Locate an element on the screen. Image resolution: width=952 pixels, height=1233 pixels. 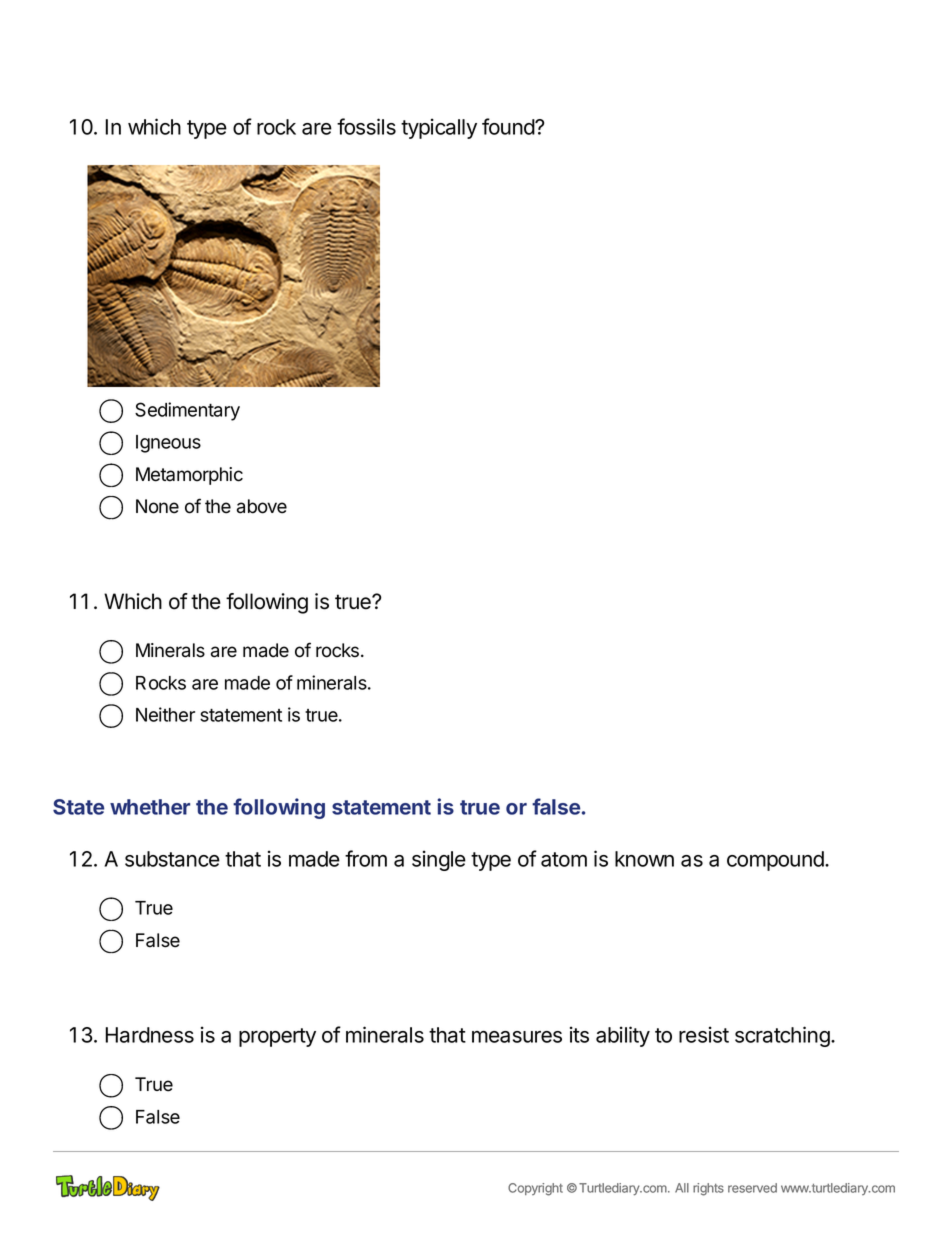
Neither is located at coordinates (165, 714).
